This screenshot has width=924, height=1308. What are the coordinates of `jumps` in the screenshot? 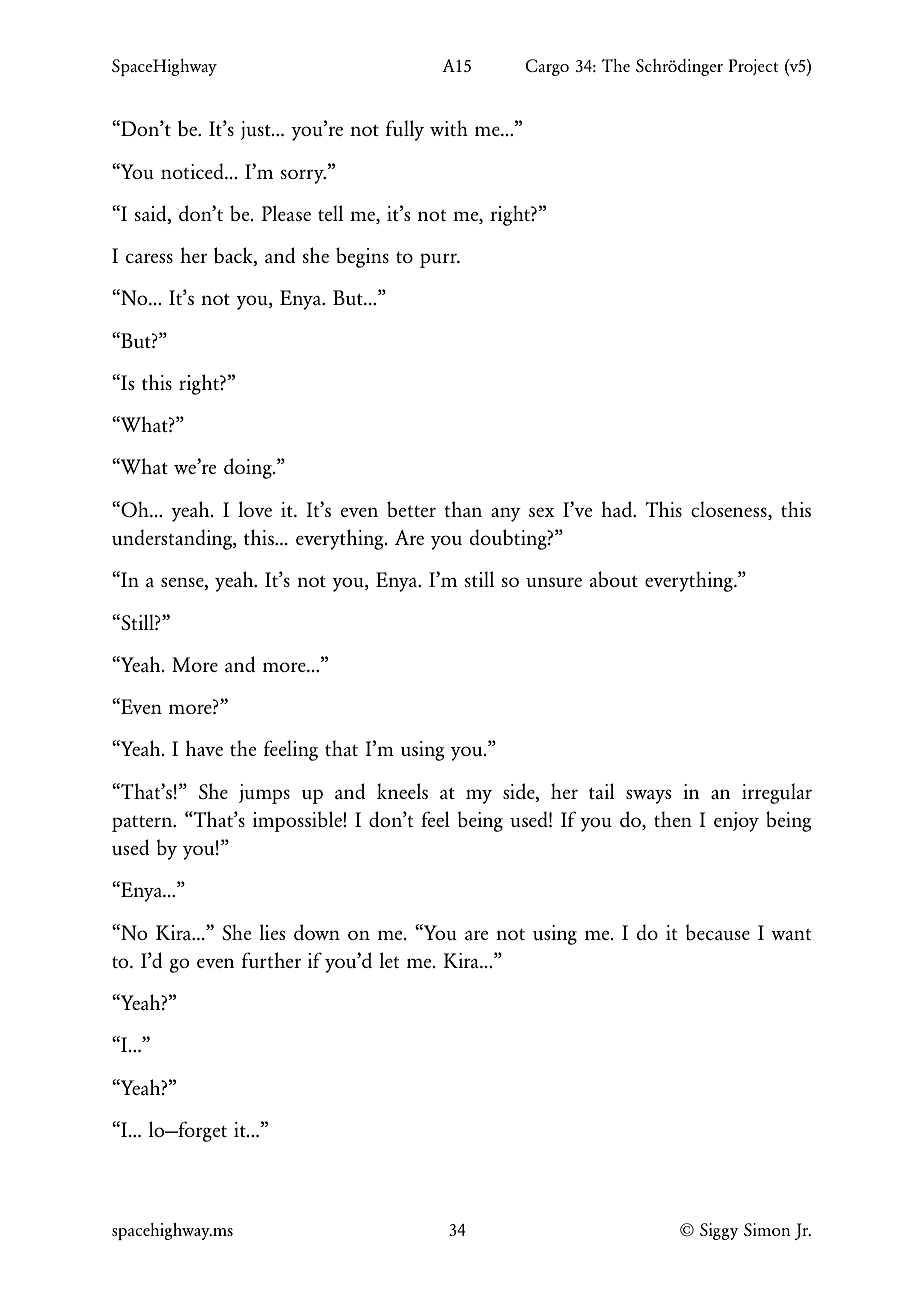 It's located at (264, 794).
